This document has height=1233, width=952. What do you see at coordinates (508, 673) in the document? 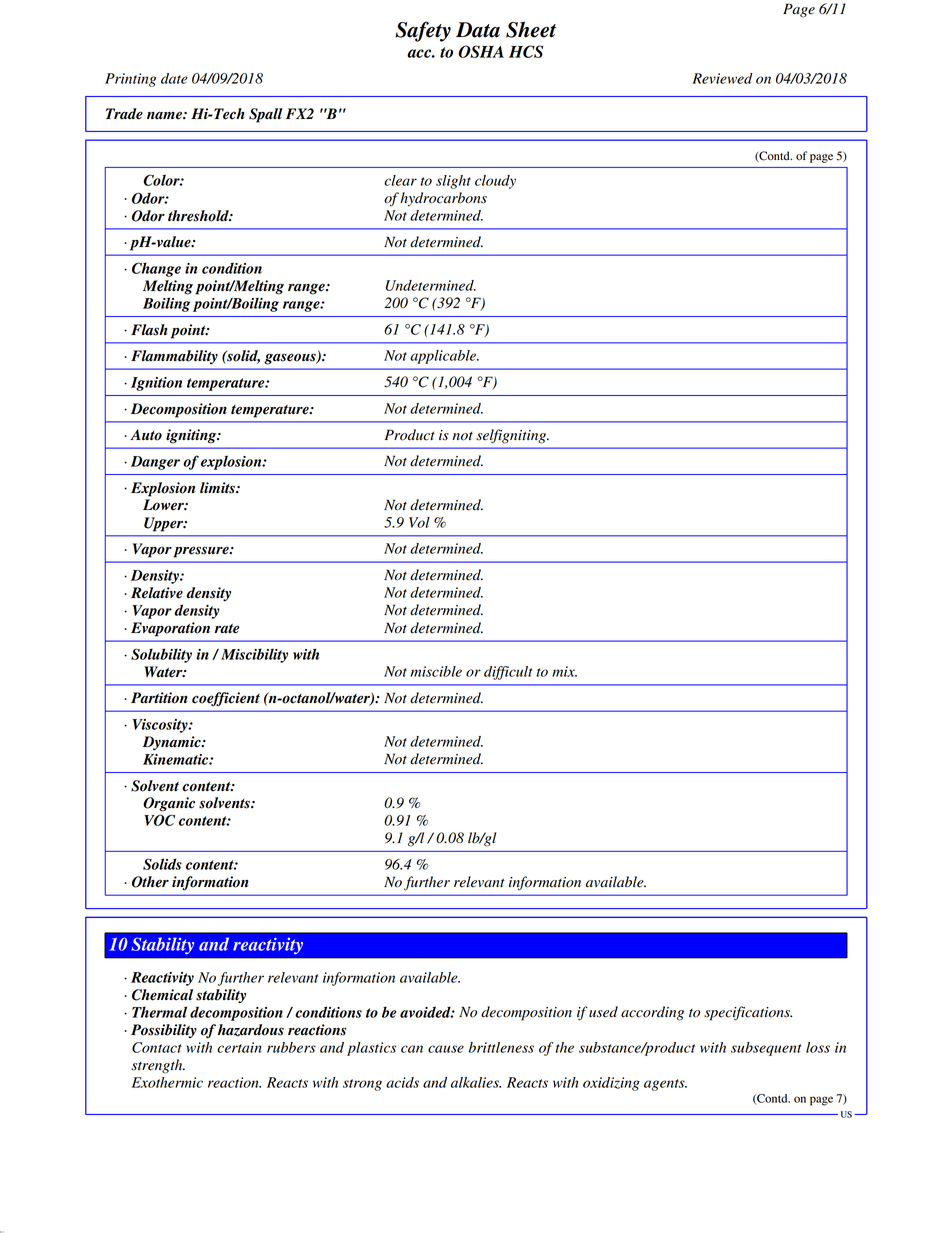
I see `difficult` at bounding box center [508, 673].
